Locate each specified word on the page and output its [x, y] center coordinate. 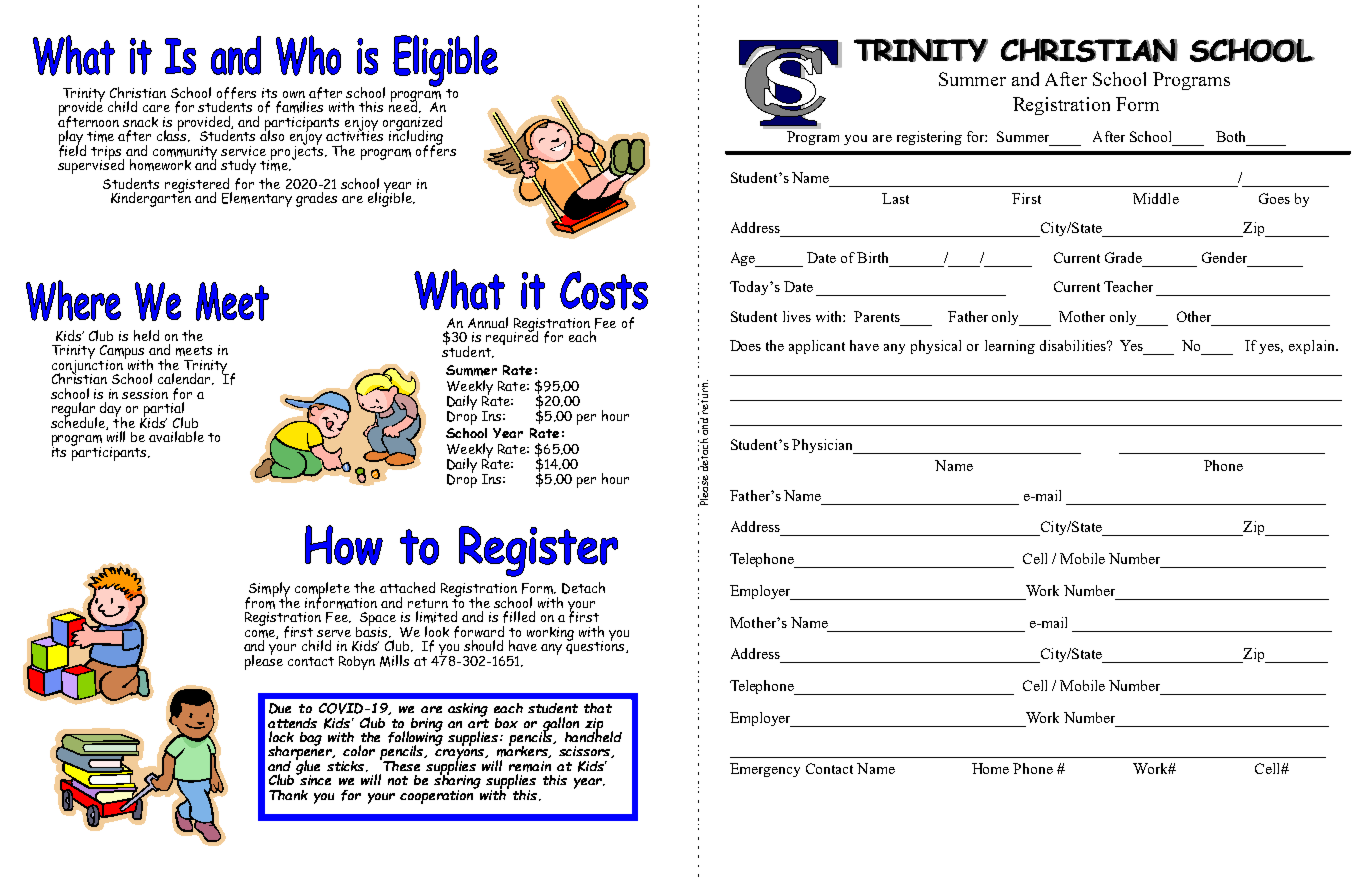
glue [308, 767]
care [156, 108]
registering [929, 138]
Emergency [765, 770]
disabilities [1074, 345]
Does [745, 345]
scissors [586, 752]
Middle [1156, 198]
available [176, 436]
